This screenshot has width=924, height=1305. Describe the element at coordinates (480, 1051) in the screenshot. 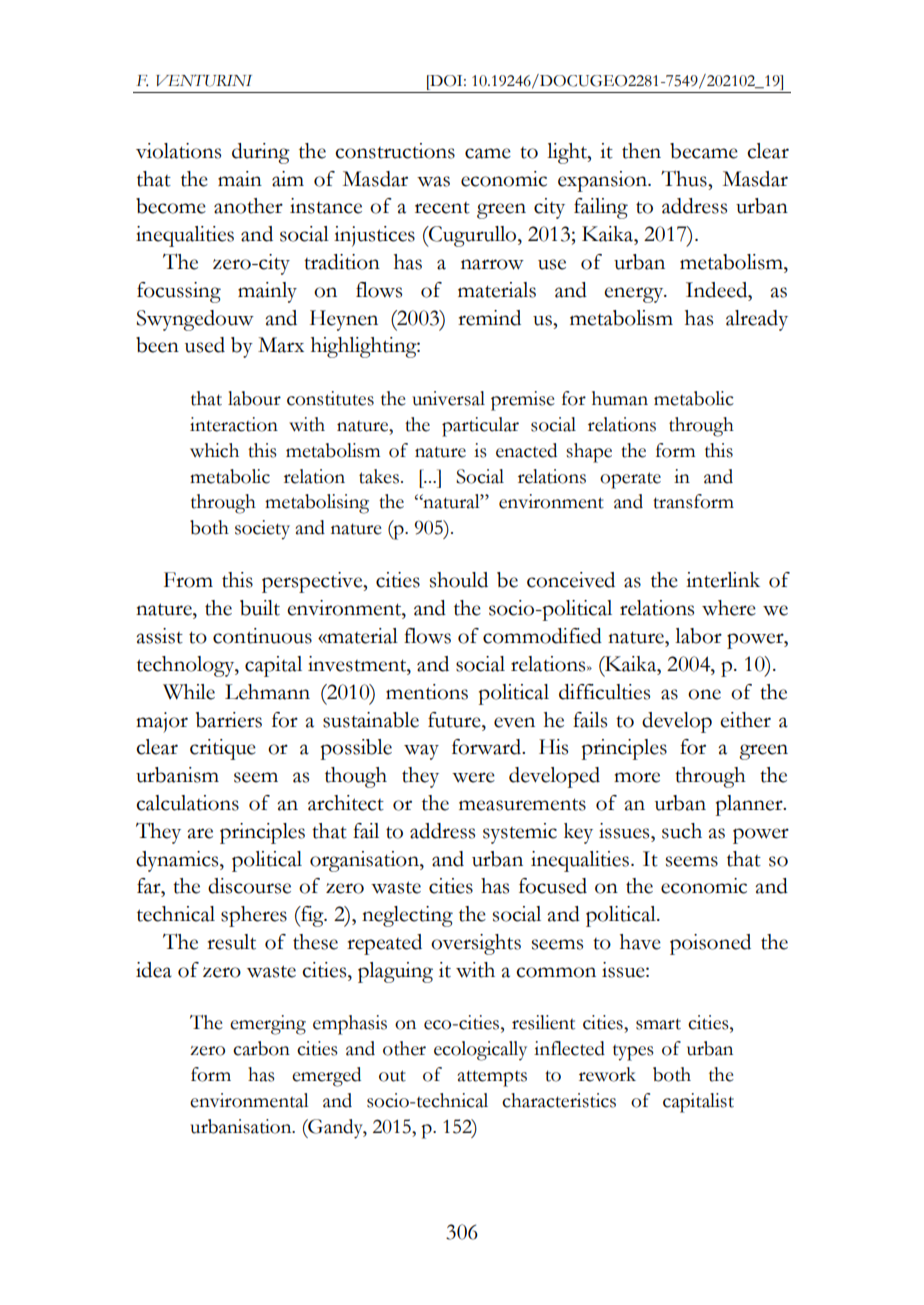

I see `ecologically` at that location.
